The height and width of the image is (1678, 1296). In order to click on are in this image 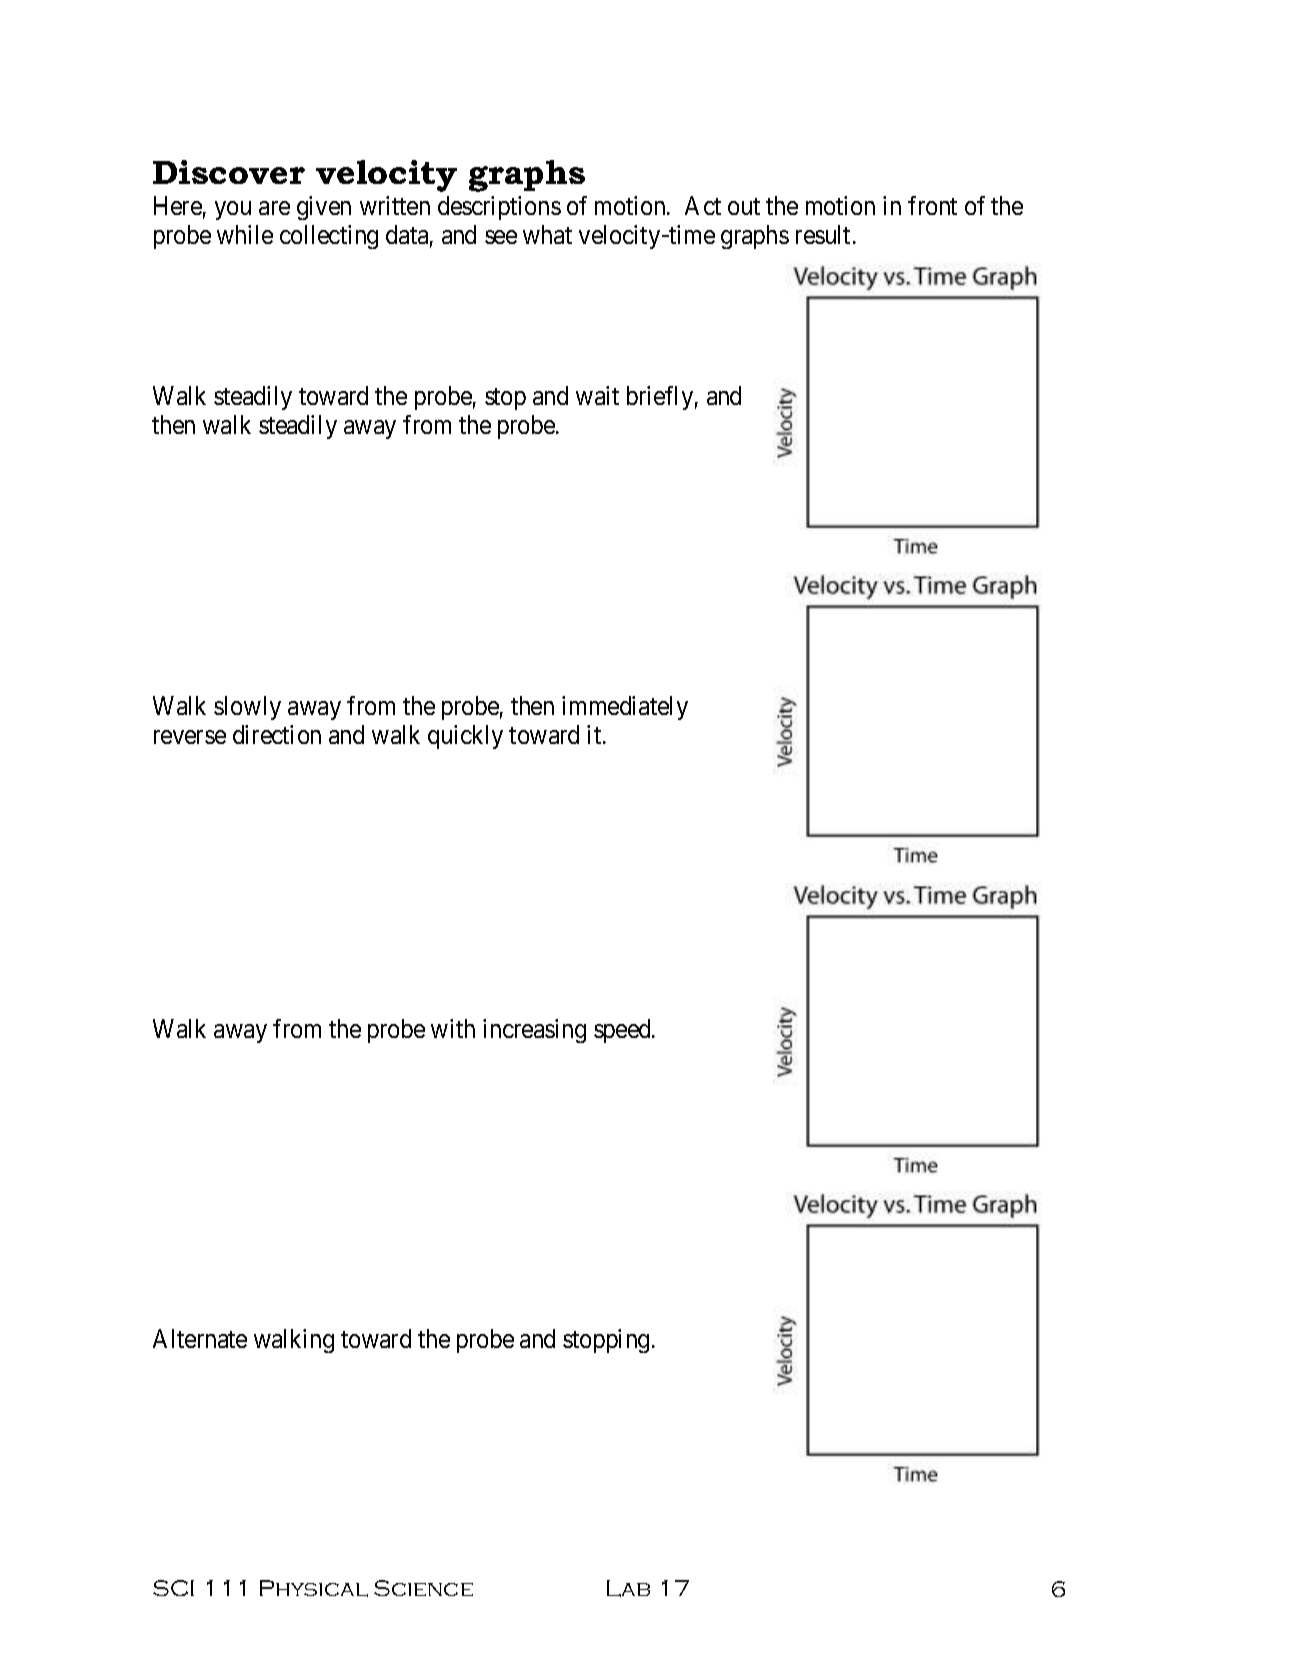, I will do `click(274, 208)`.
